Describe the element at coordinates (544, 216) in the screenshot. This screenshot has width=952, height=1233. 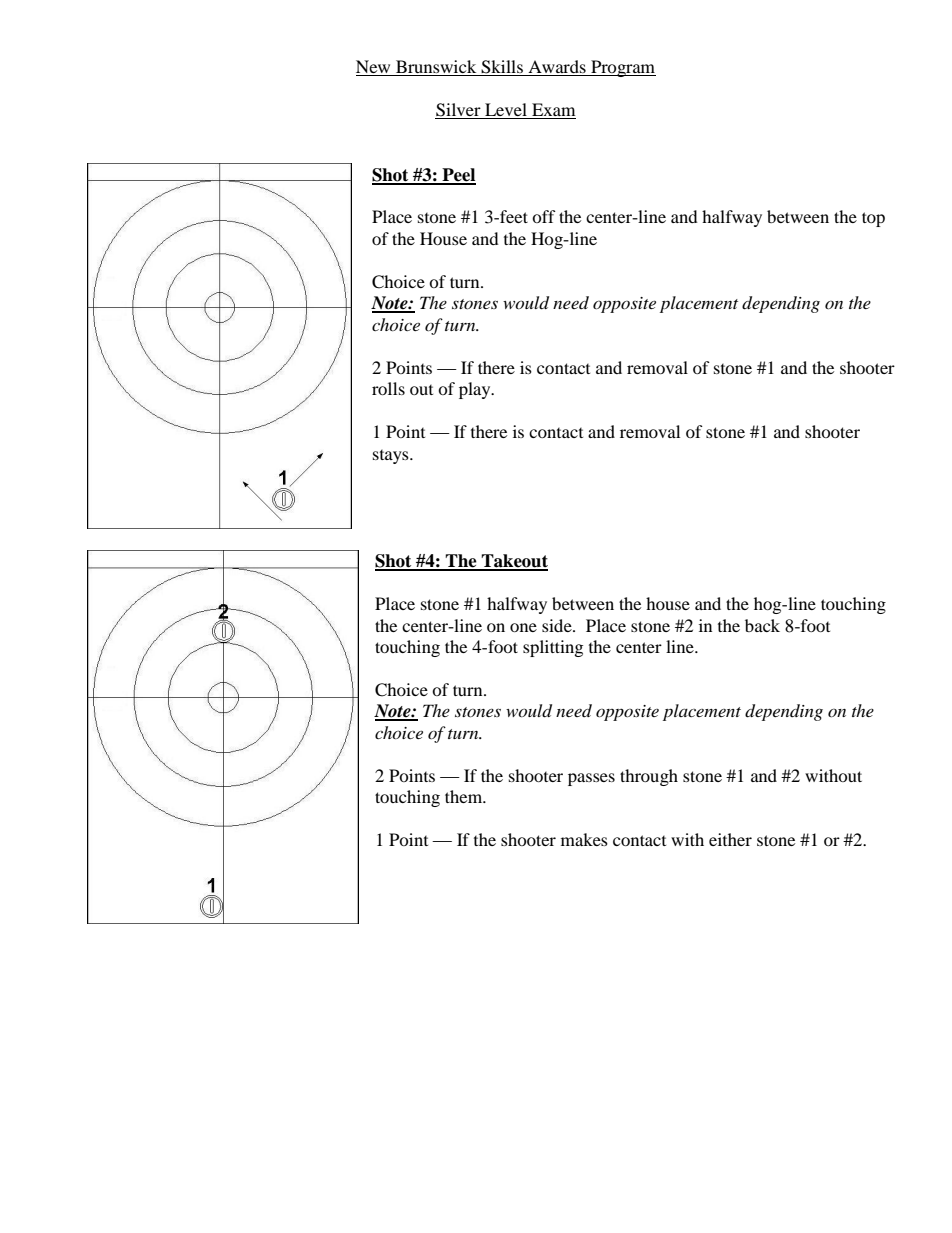
I see `off` at that location.
